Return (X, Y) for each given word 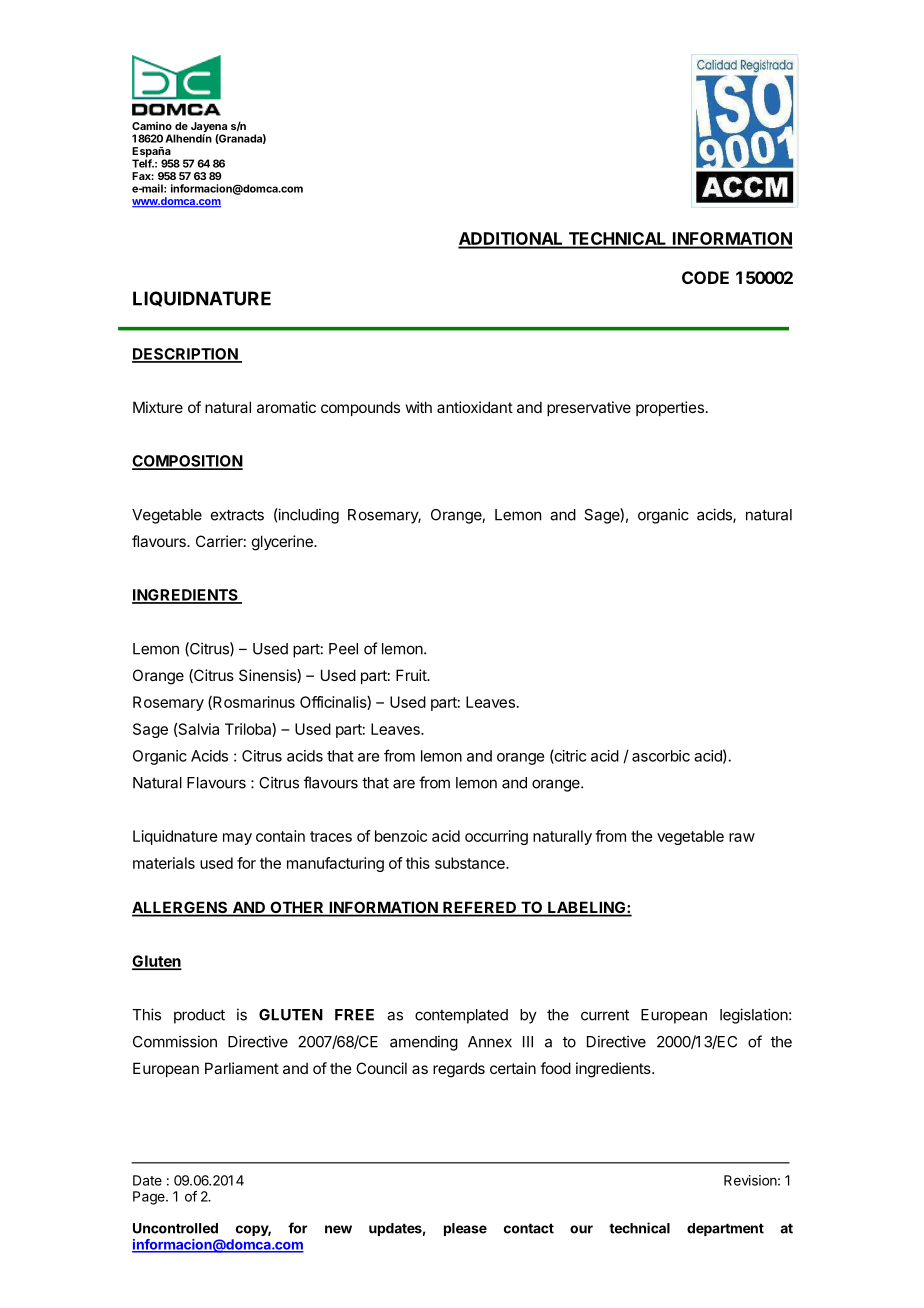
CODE (705, 277)
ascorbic (661, 756)
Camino (152, 126)
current (605, 1015)
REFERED (480, 908)
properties (670, 408)
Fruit (412, 675)
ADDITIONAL (512, 240)
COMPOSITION (187, 462)
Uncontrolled (175, 1228)
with (419, 407)
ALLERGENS (181, 908)
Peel (343, 649)
